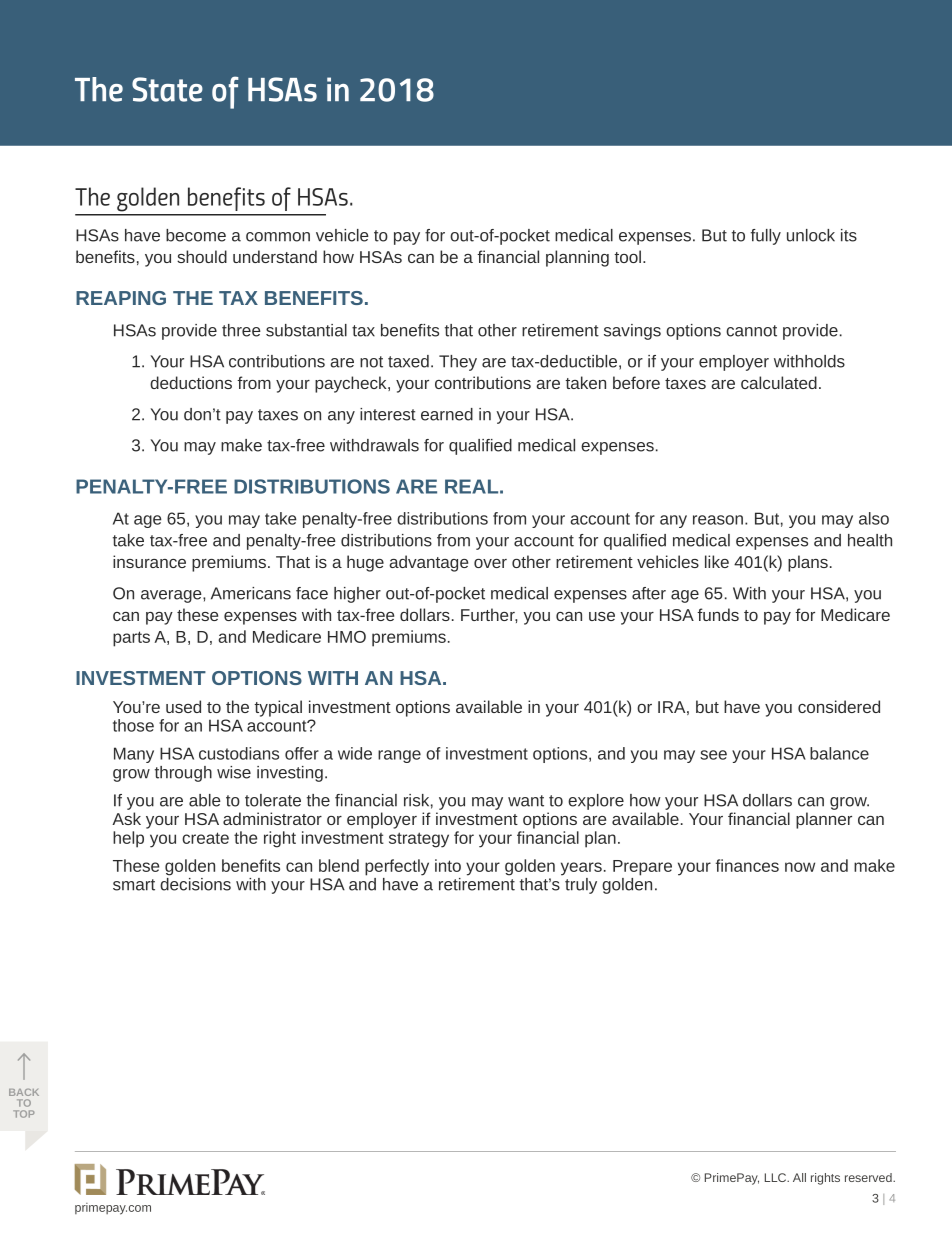 This screenshot has height=1233, width=952. What do you see at coordinates (134, 885) in the screenshot?
I see `smart` at bounding box center [134, 885].
